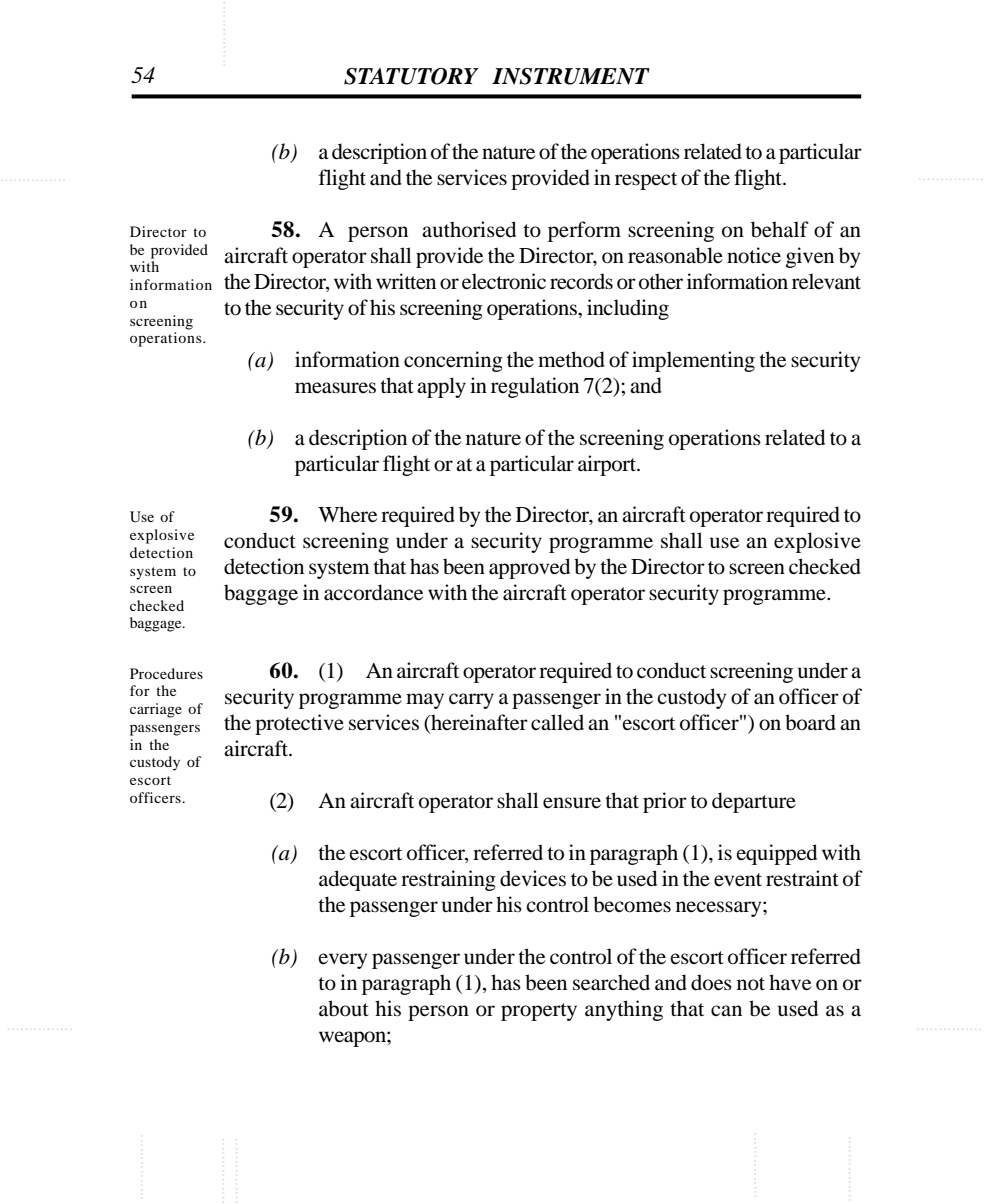 This screenshot has height=1204, width=991. I want to click on respect, so click(646, 181).
